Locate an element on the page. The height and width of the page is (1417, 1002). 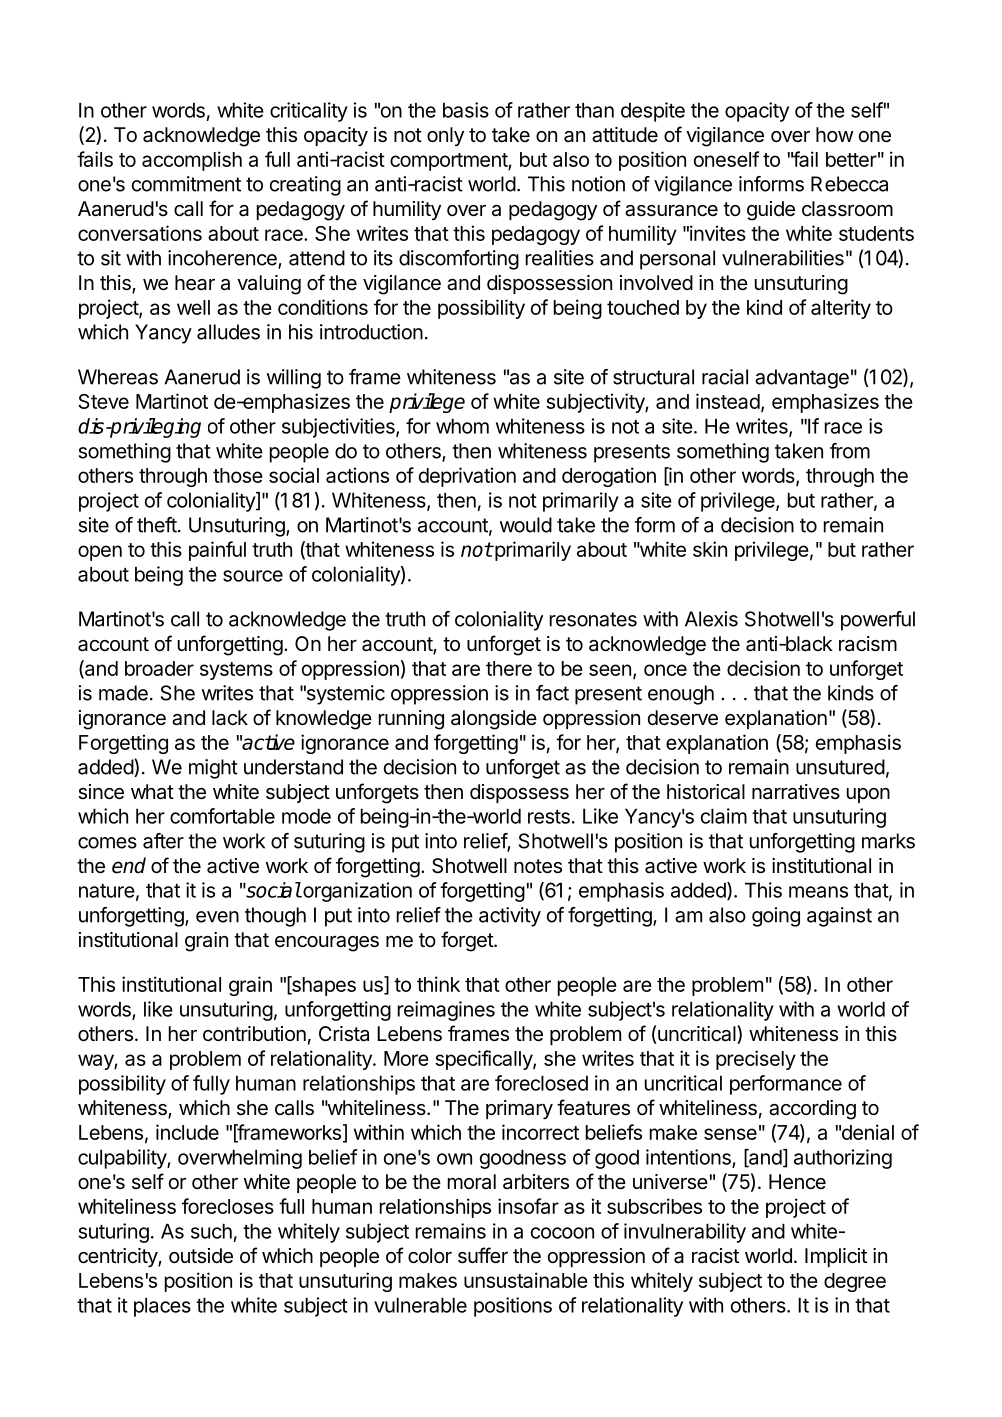
narratives is located at coordinates (796, 792).
